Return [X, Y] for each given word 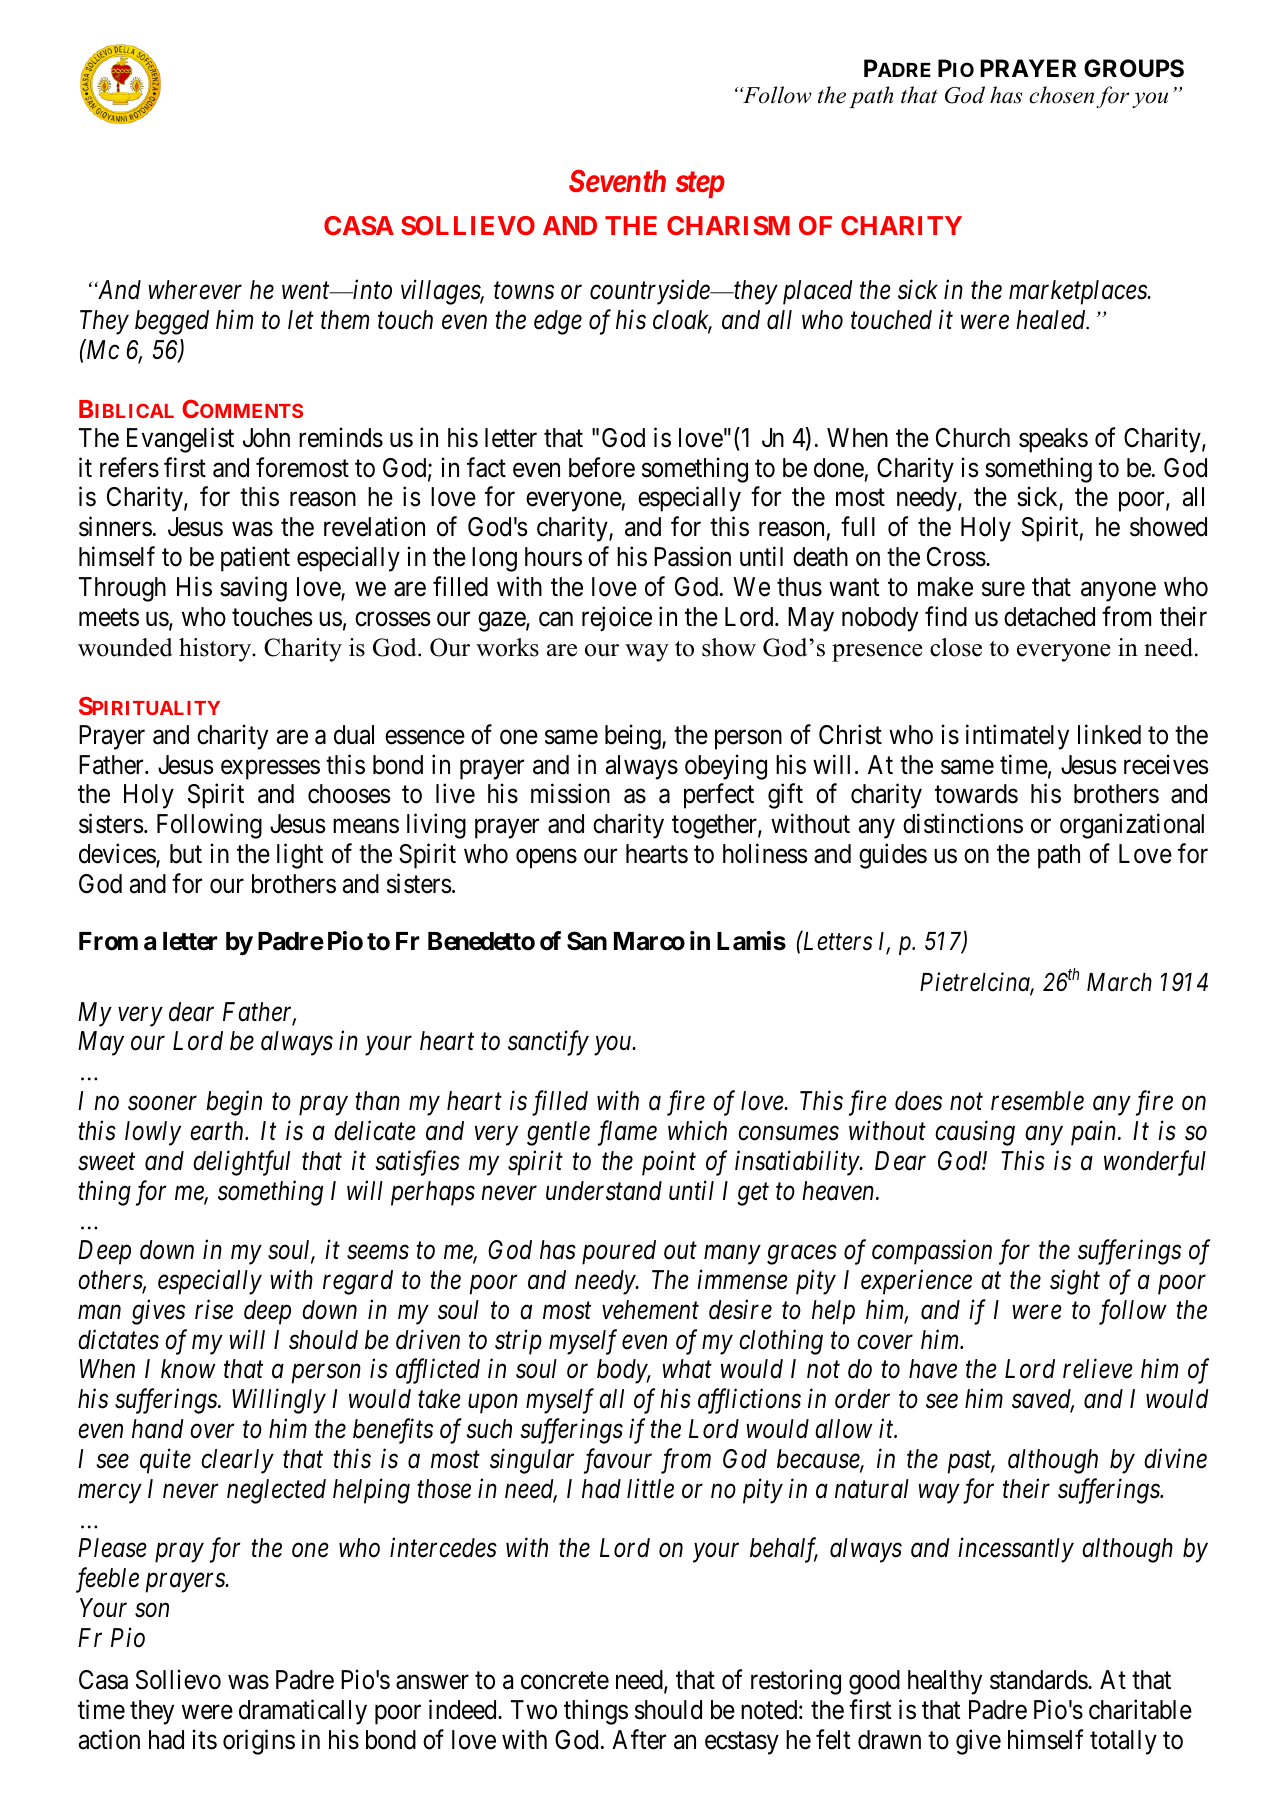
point [669, 1163]
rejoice [617, 619]
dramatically [303, 1712]
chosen [1061, 95]
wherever [195, 290]
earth [218, 1131]
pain [1095, 1133]
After [639, 1739]
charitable [1140, 1709]
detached [1049, 617]
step [700, 185]
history [216, 650]
